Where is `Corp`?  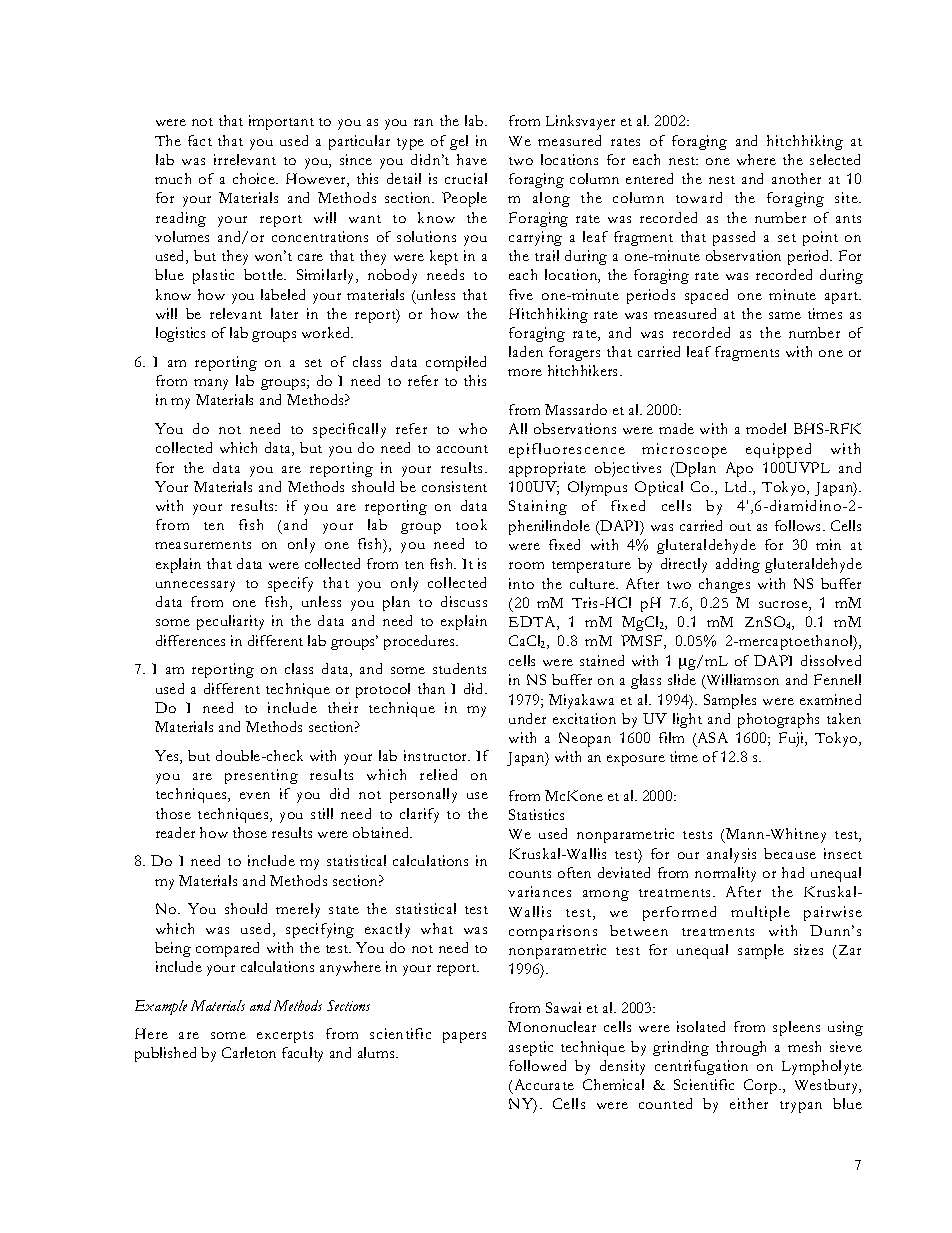
Corp is located at coordinates (762, 1086).
